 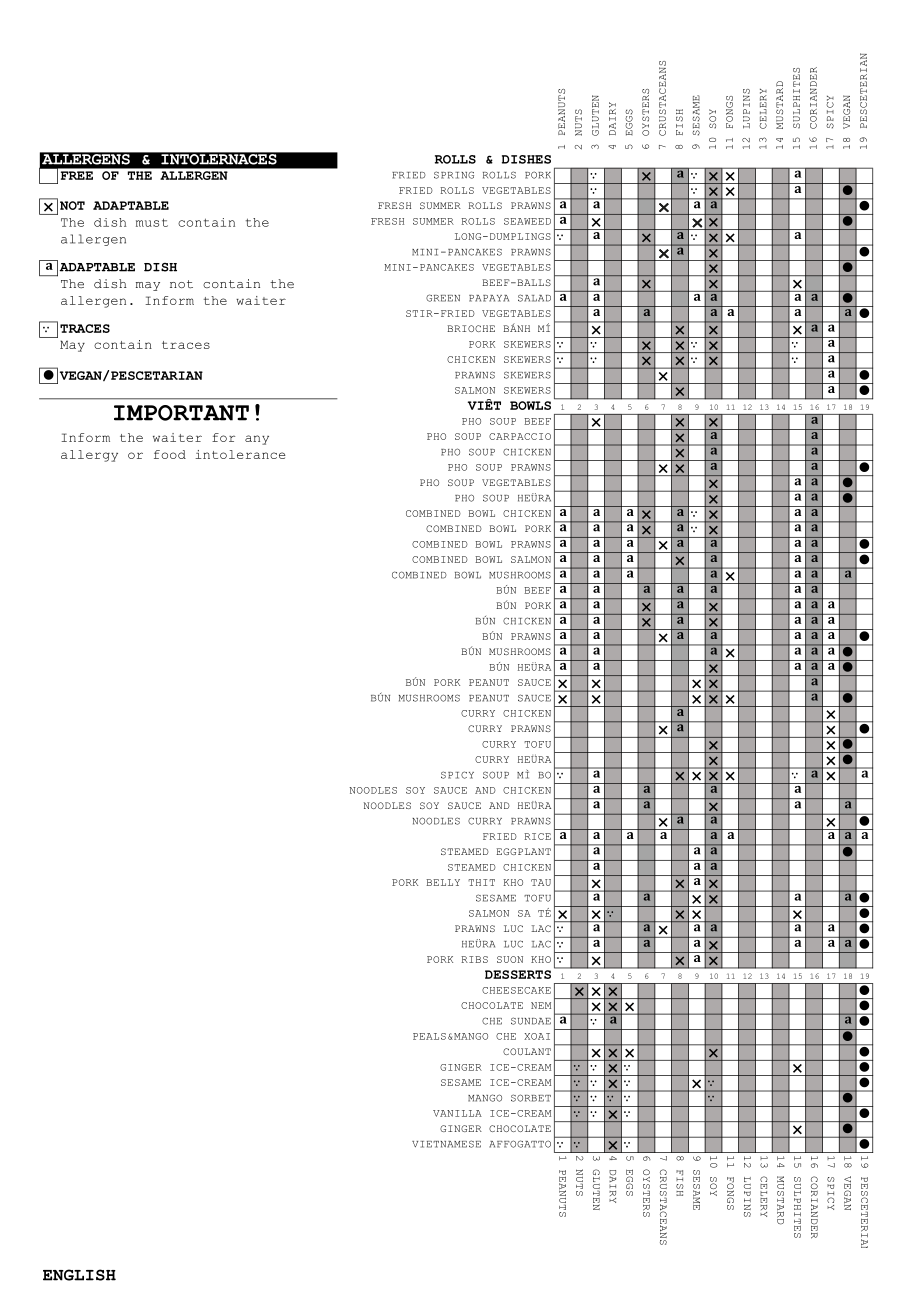 What do you see at coordinates (181, 413) in the screenshot?
I see `IMPORTANT` at bounding box center [181, 413].
